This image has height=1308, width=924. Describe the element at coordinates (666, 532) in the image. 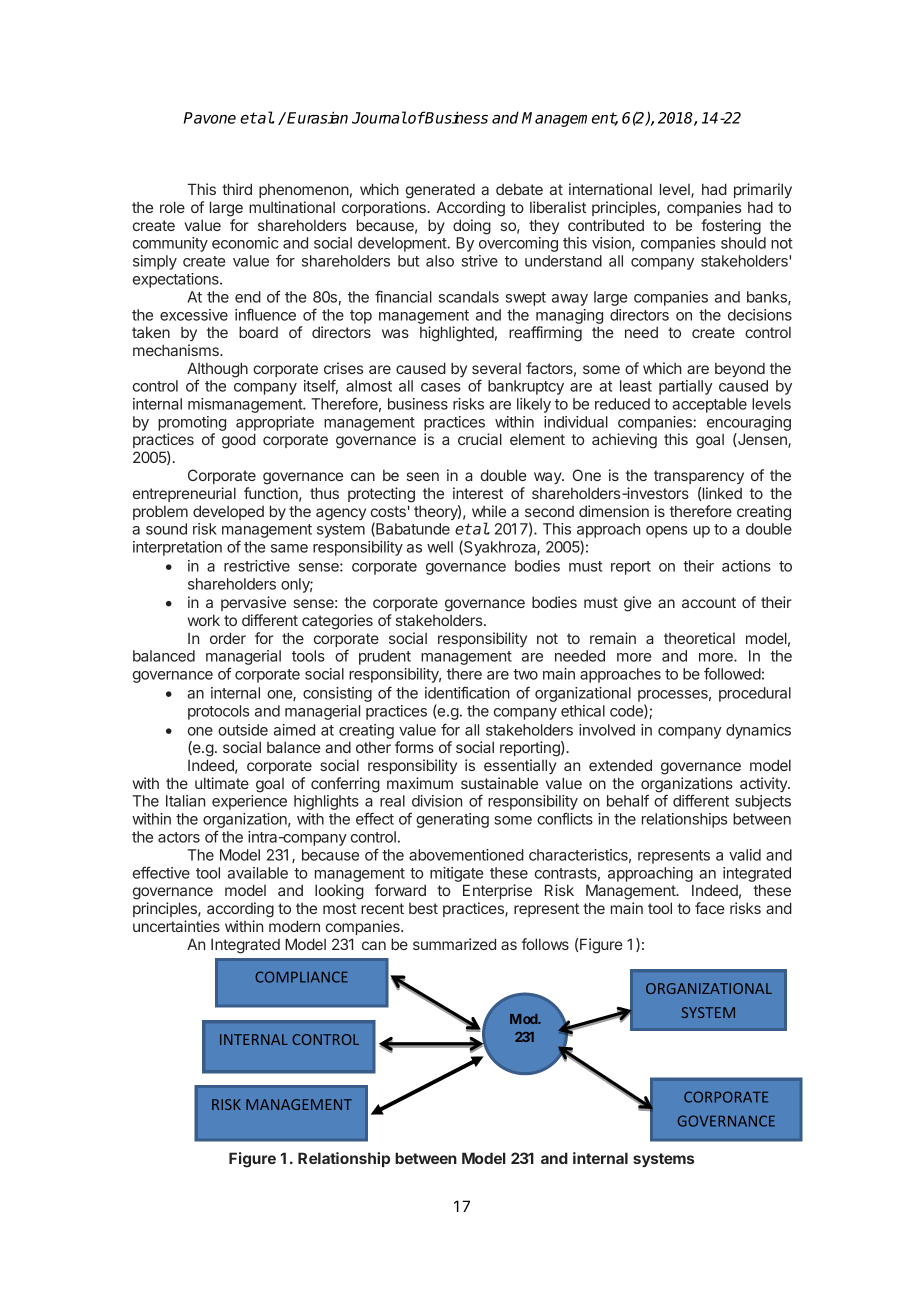

I see `opens` at that location.
